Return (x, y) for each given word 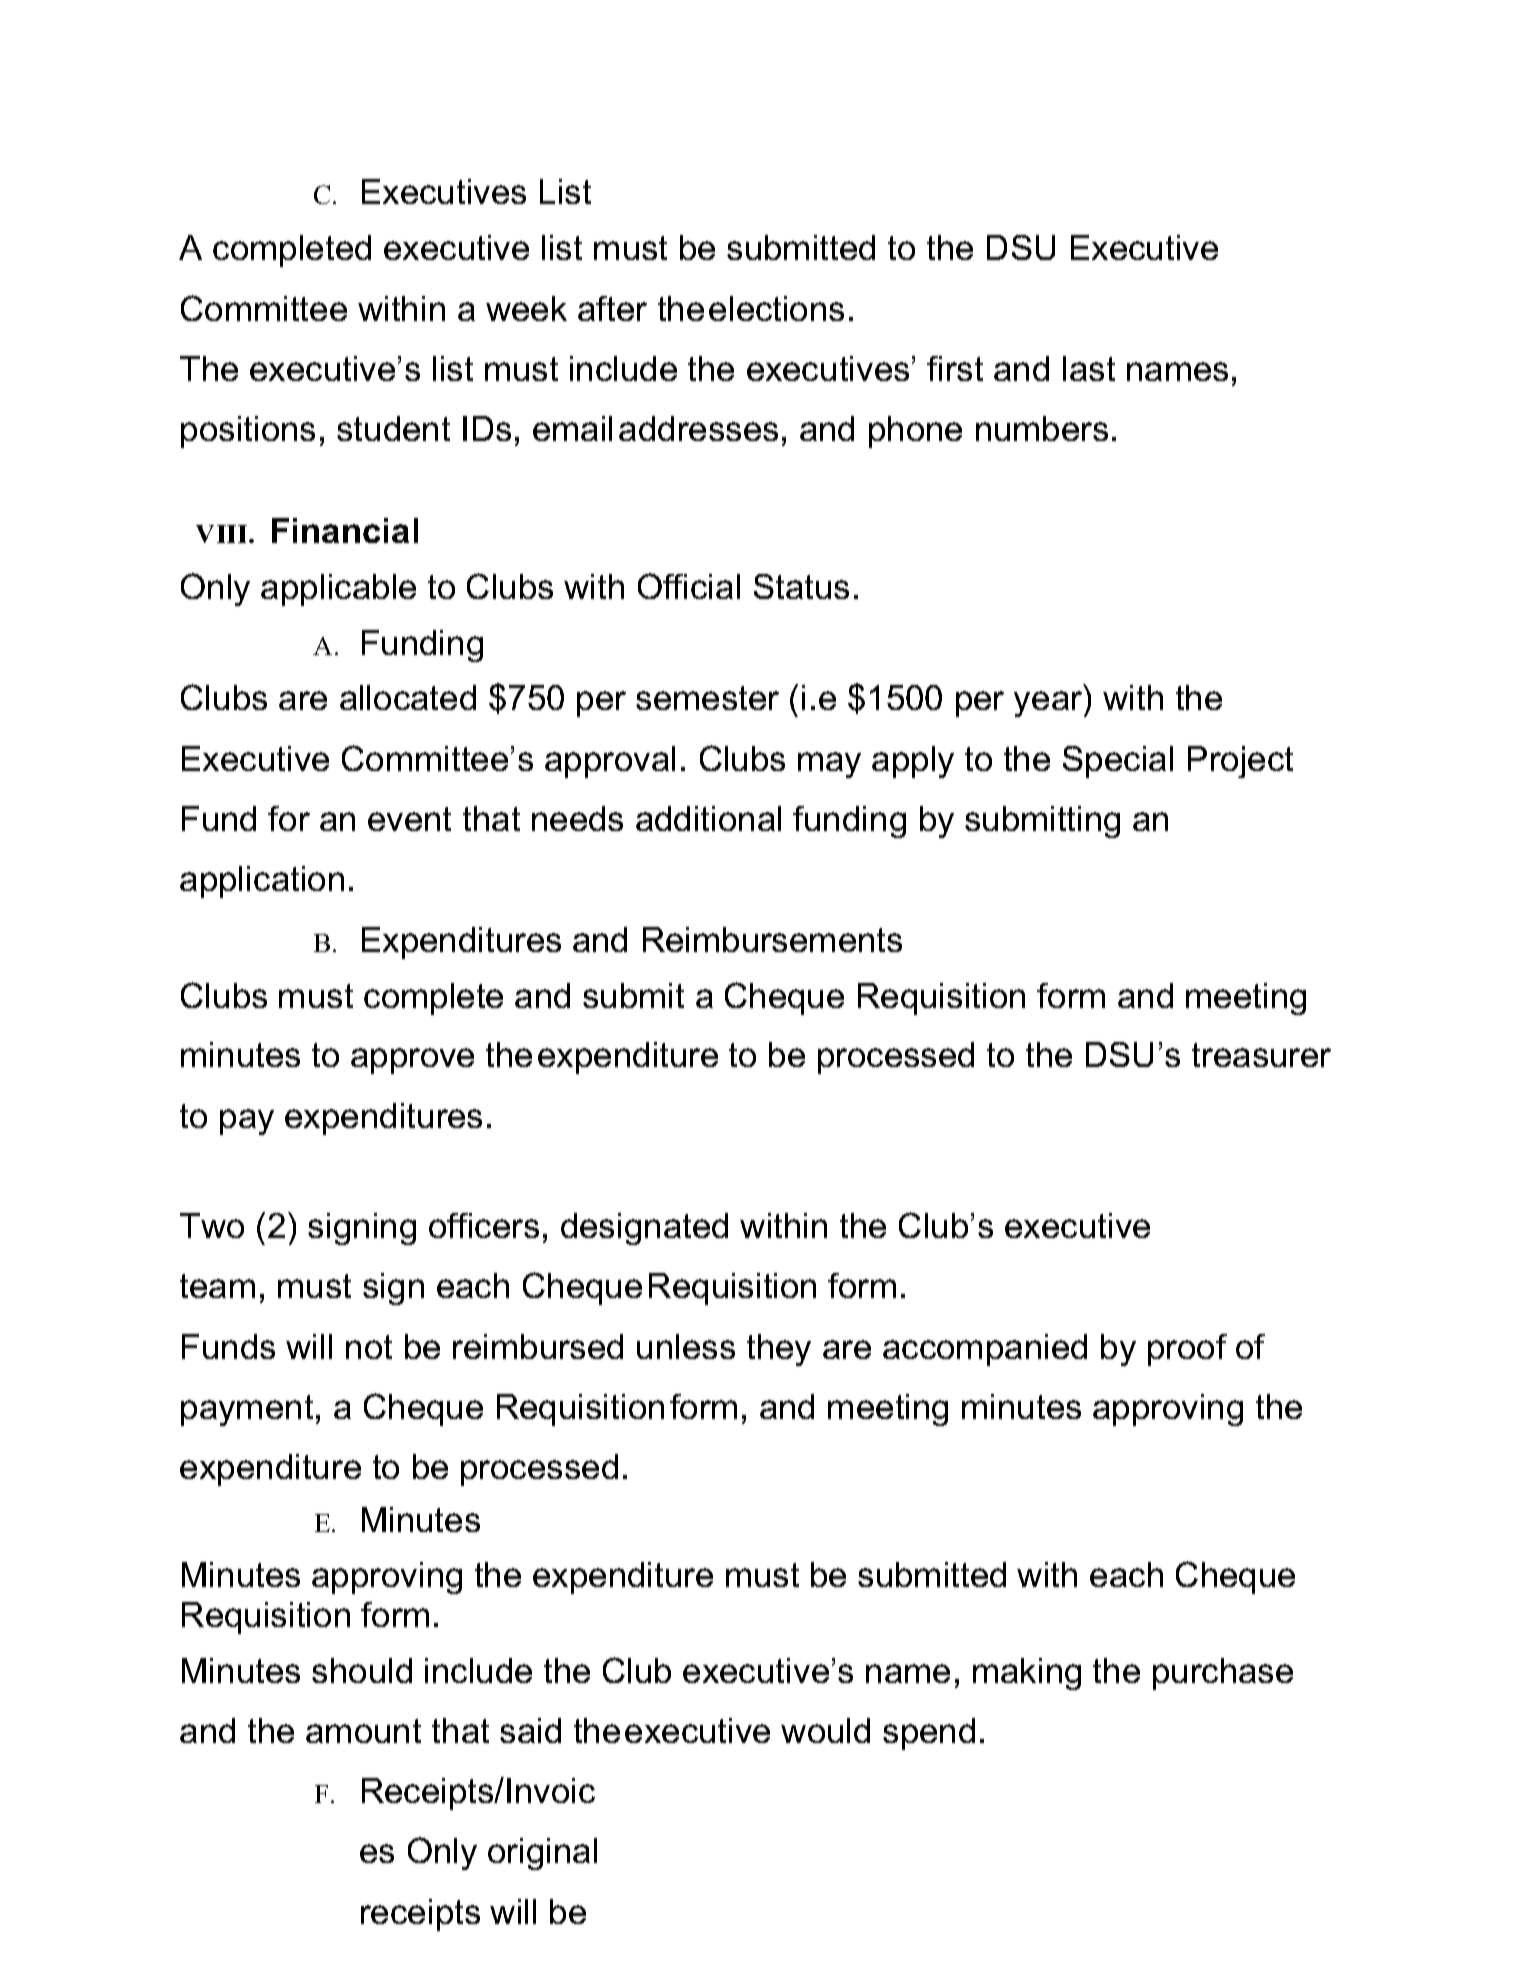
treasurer (1261, 1055)
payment (247, 1410)
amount (363, 1731)
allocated (408, 697)
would (825, 1730)
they (779, 1350)
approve (412, 1061)
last (1089, 368)
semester (707, 698)
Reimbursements (772, 939)
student (393, 428)
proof (1187, 1350)
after (612, 308)
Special (1118, 762)
